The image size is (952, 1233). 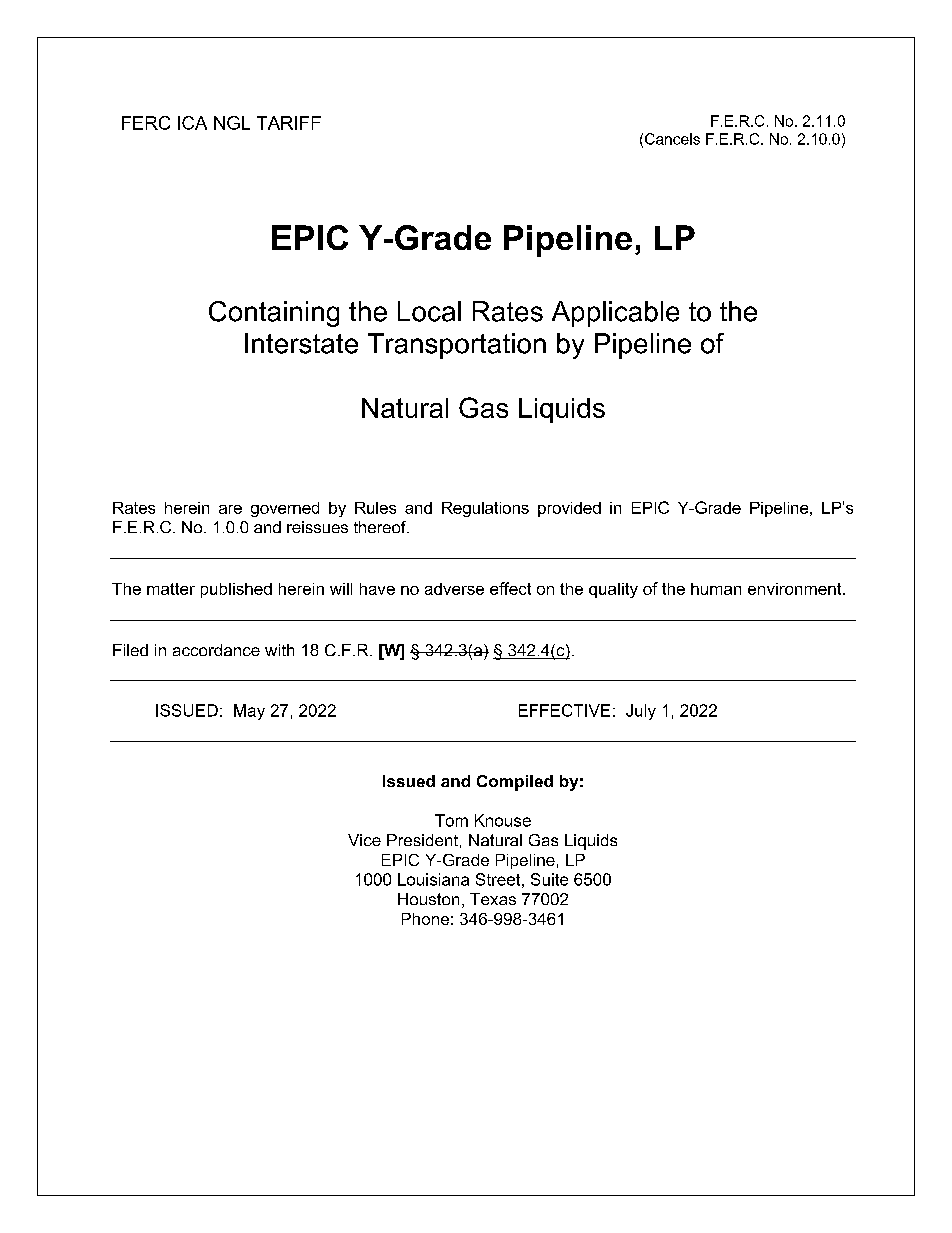 What do you see at coordinates (485, 509) in the page?
I see `Regulations` at bounding box center [485, 509].
